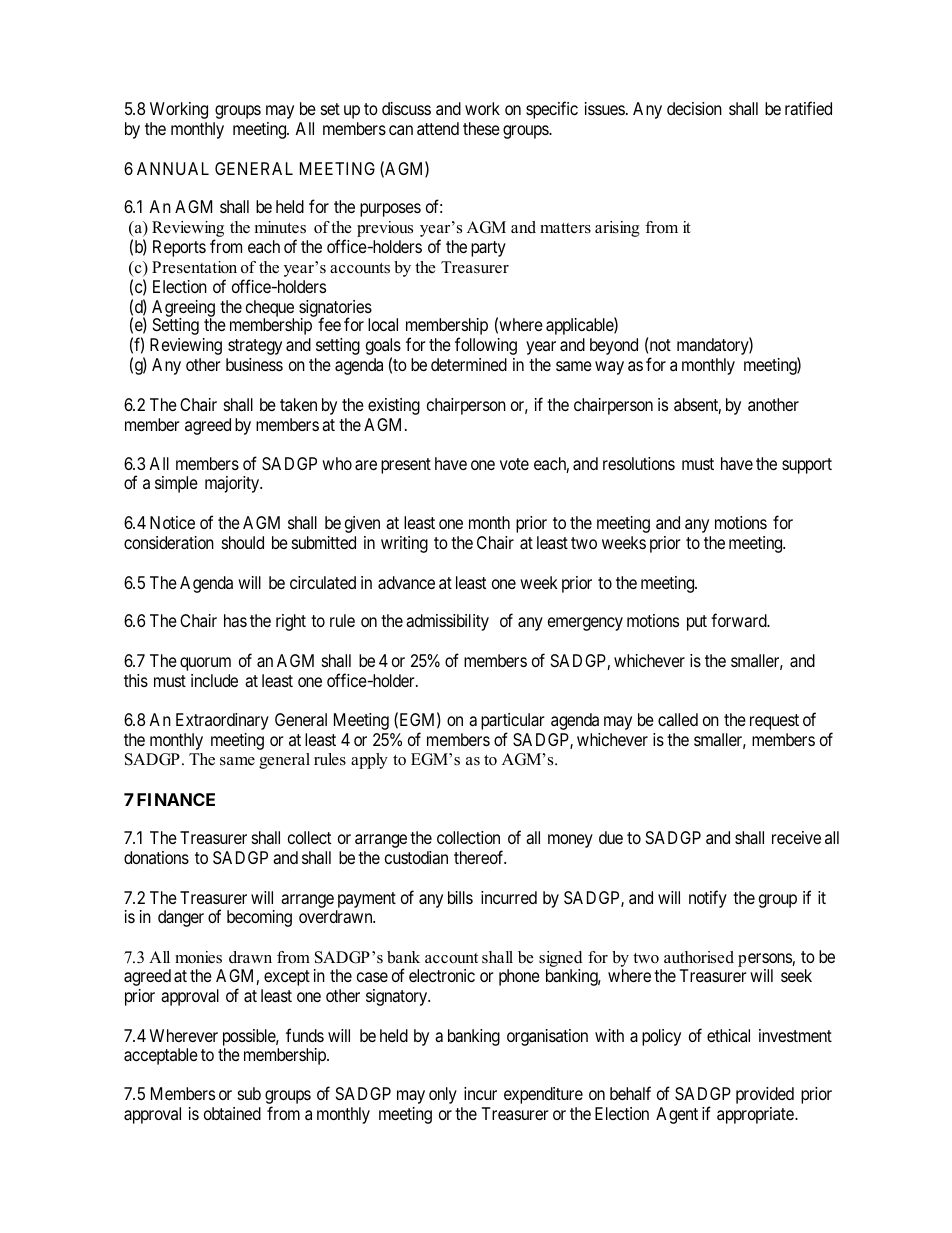 The image size is (952, 1233). Describe the element at coordinates (740, 620) in the screenshot. I see `forward` at that location.
